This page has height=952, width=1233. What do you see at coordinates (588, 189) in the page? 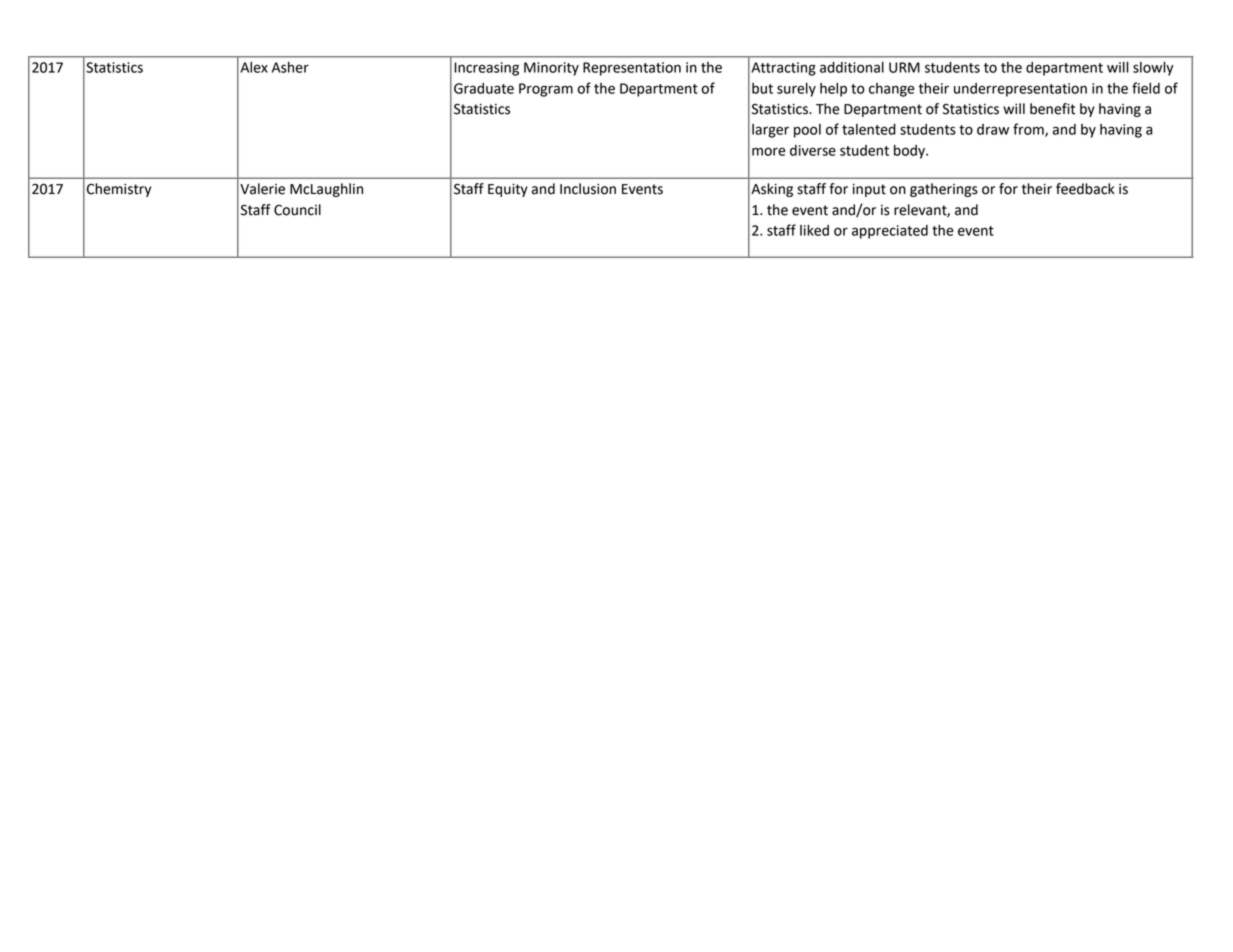
I see `Inclusion` at bounding box center [588, 189].
